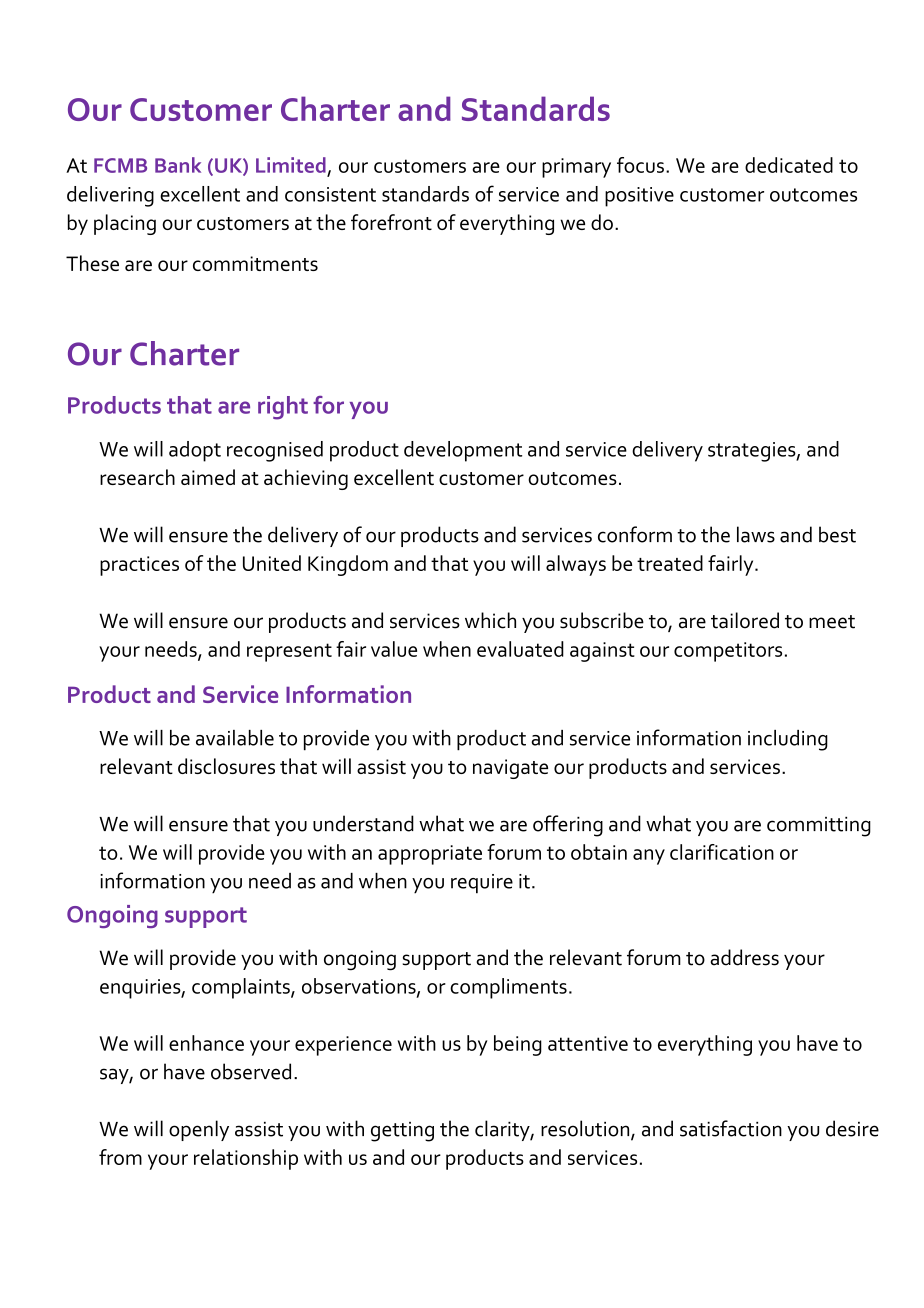 This screenshot has height=1308, width=924. I want to click on dedicated, so click(789, 165).
